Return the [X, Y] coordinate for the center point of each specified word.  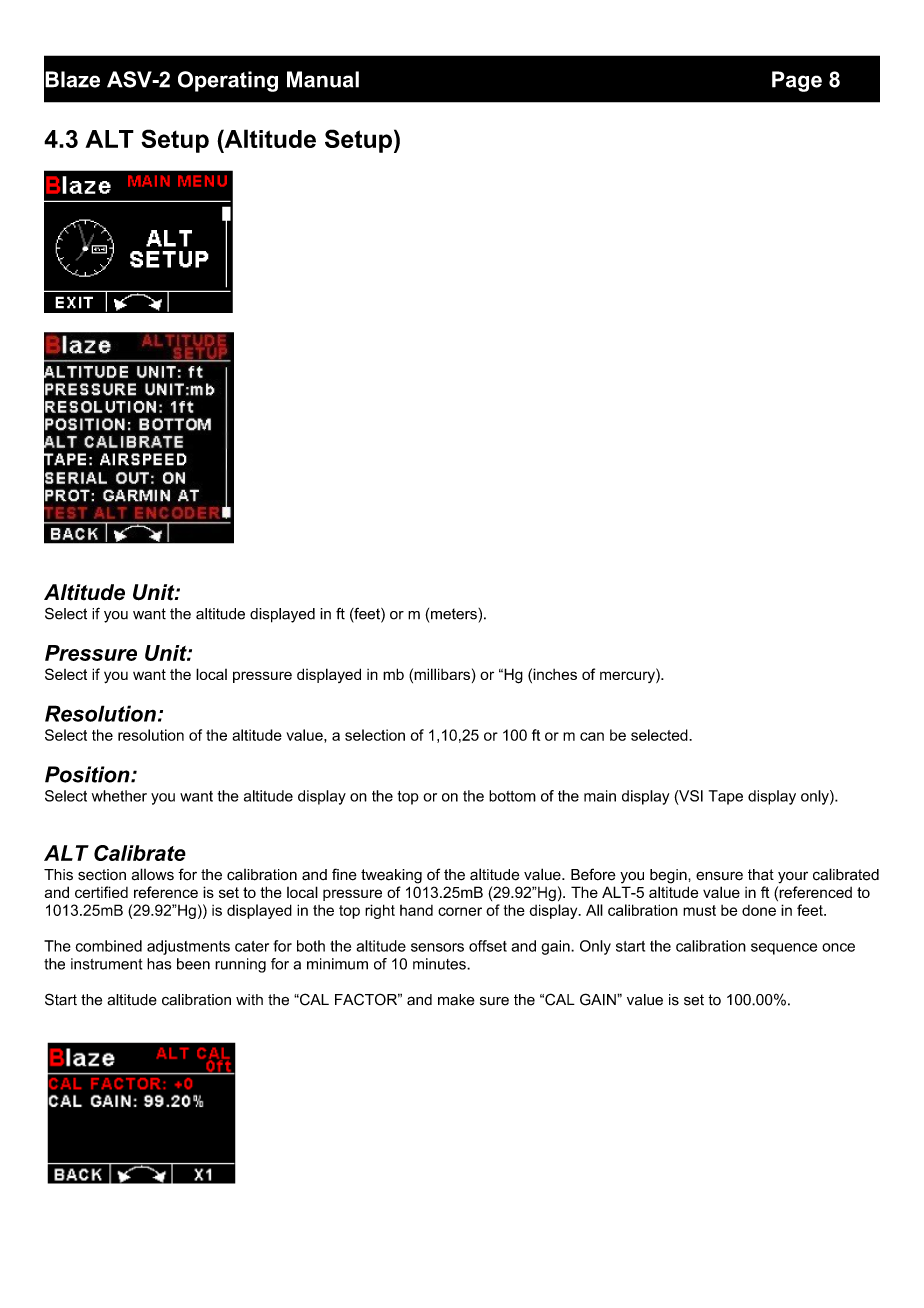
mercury [628, 676]
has [159, 964]
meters [455, 614]
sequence [784, 949]
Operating [228, 81]
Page [797, 81]
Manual [323, 79]
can [592, 736]
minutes [440, 964]
